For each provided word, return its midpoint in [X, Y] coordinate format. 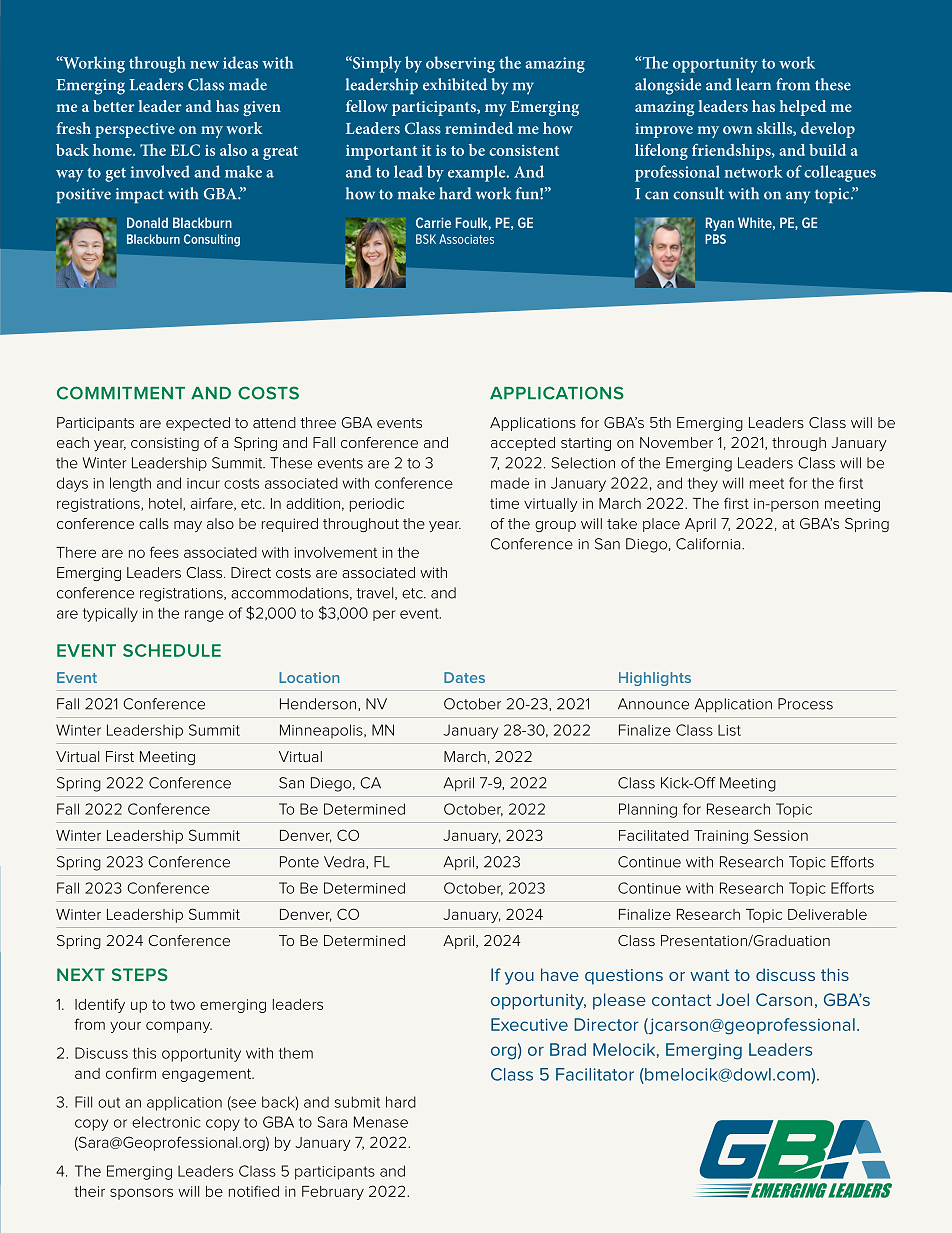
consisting [165, 444]
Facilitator [595, 1074]
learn [753, 84]
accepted [523, 444]
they [703, 484]
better [114, 106]
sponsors [141, 1194]
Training [721, 837]
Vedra [345, 862]
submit [357, 1102]
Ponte [299, 862]
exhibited [455, 84]
